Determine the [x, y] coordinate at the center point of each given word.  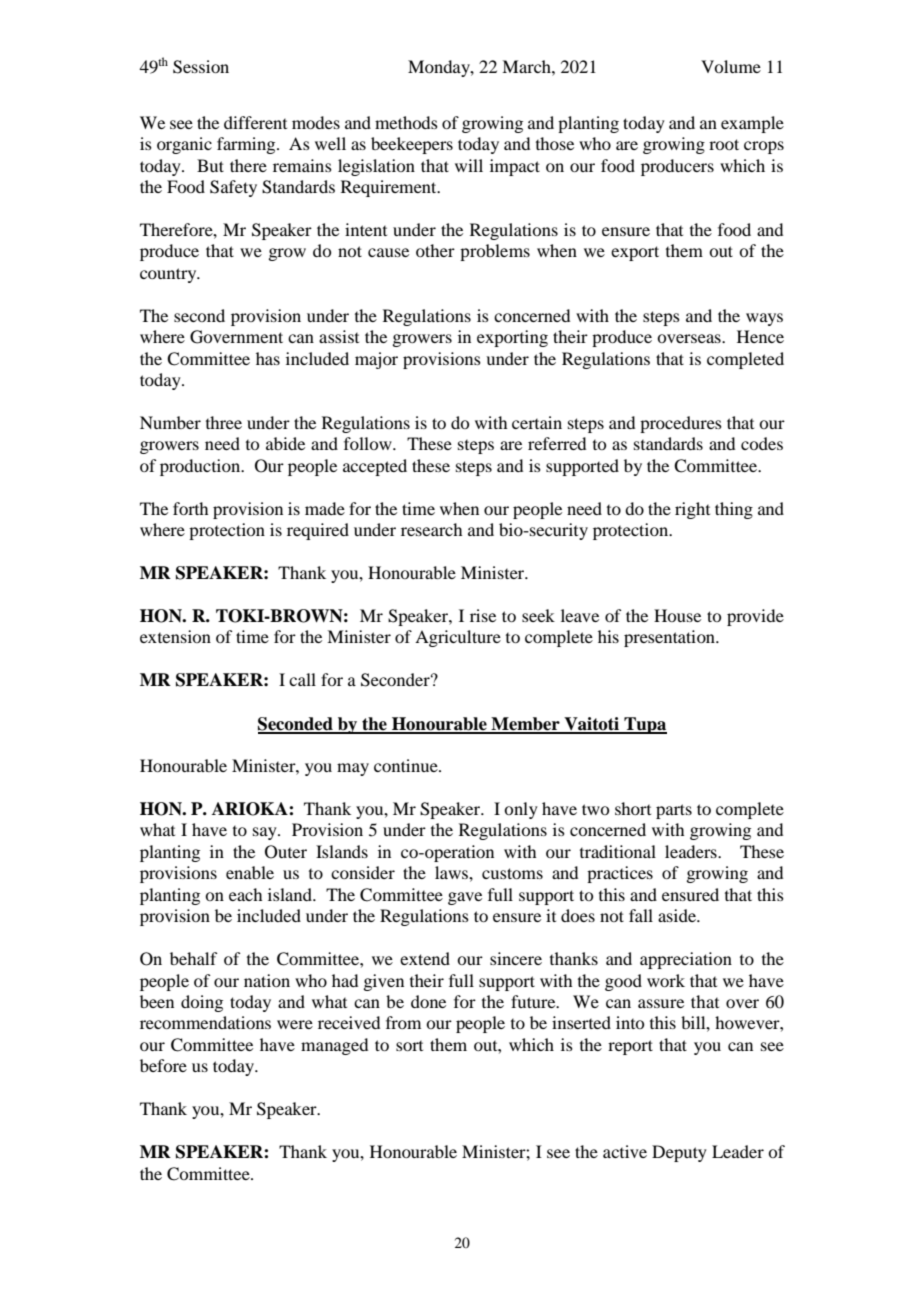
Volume [731, 66]
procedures [681, 424]
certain [537, 422]
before [163, 1065]
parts [674, 811]
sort [409, 1046]
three [224, 422]
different [255, 122]
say [266, 833]
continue [407, 765]
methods [406, 122]
